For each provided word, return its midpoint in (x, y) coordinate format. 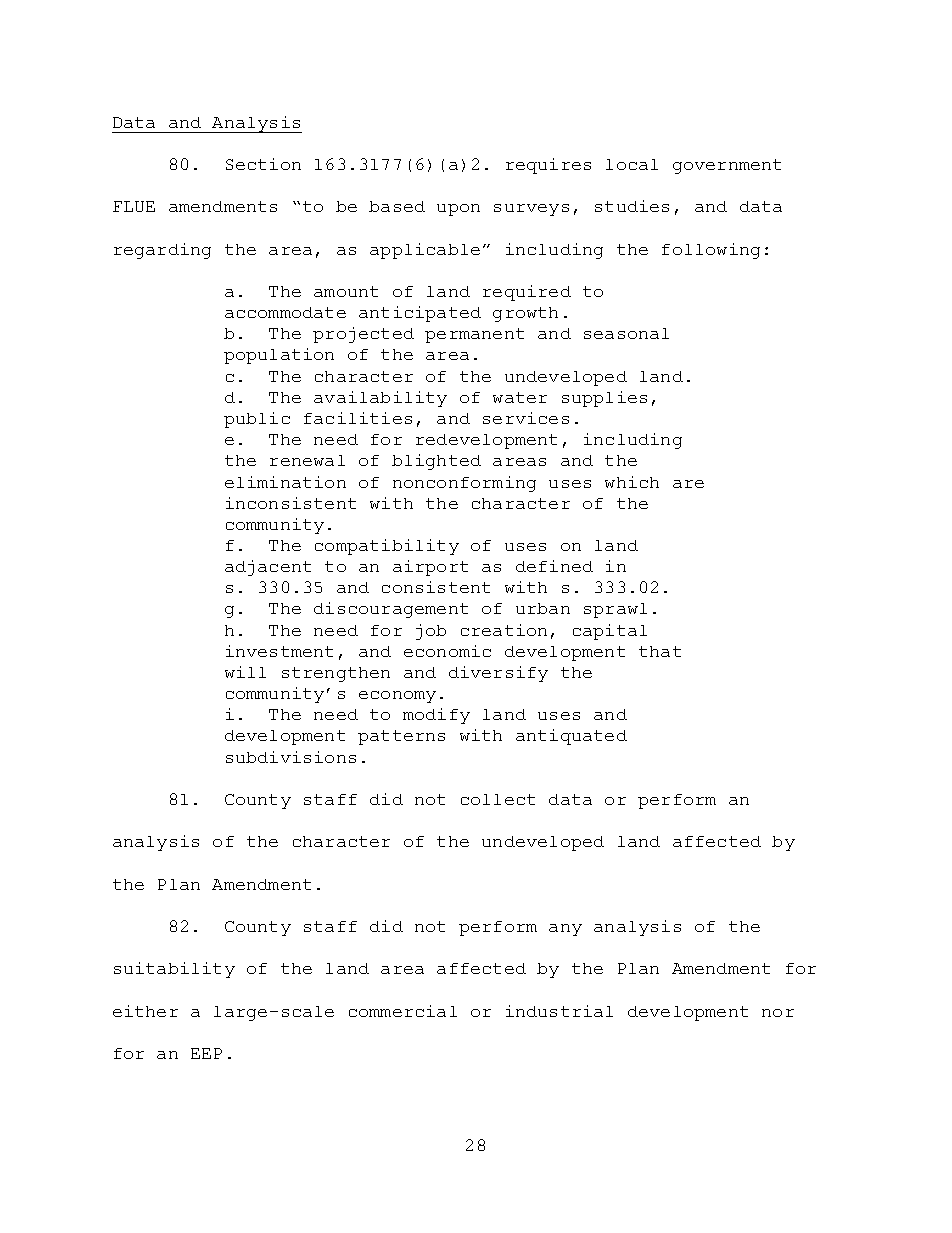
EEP (206, 1053)
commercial (403, 1011)
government (727, 166)
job (431, 632)
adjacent (268, 568)
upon (458, 210)
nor (778, 1013)
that (660, 651)
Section (263, 164)
